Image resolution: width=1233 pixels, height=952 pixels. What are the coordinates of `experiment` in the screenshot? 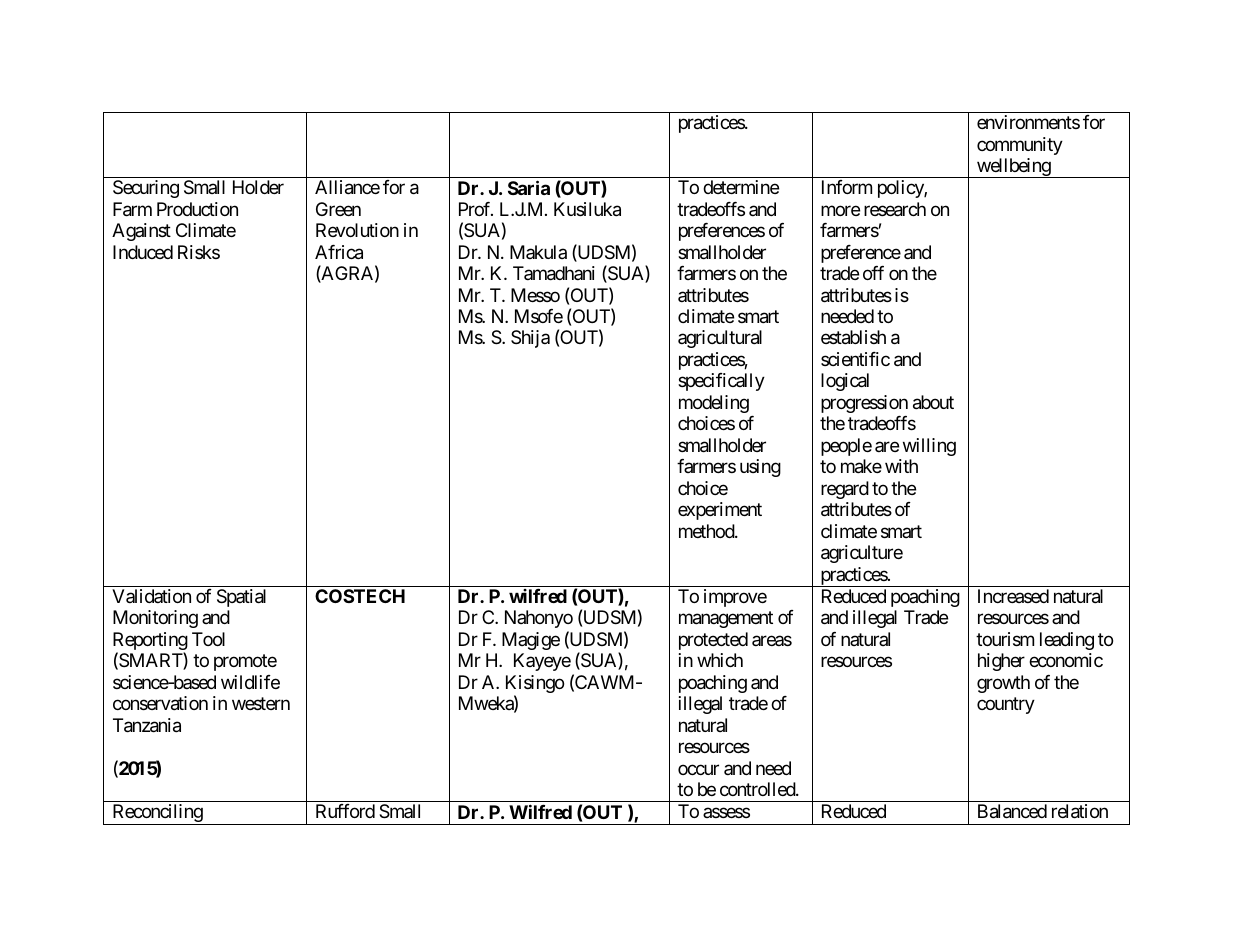 It's located at (720, 511).
